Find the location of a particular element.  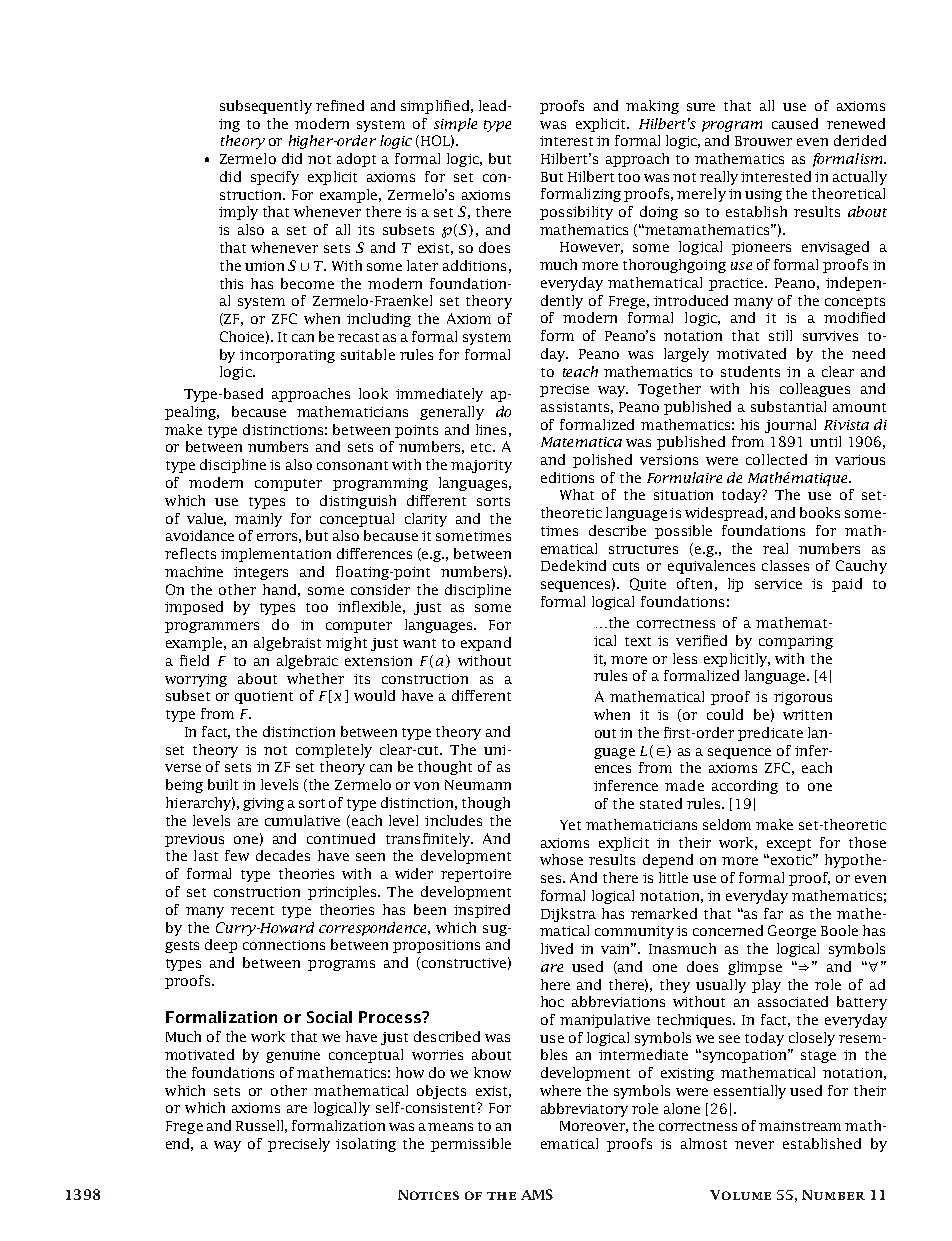

expand is located at coordinates (486, 644).
